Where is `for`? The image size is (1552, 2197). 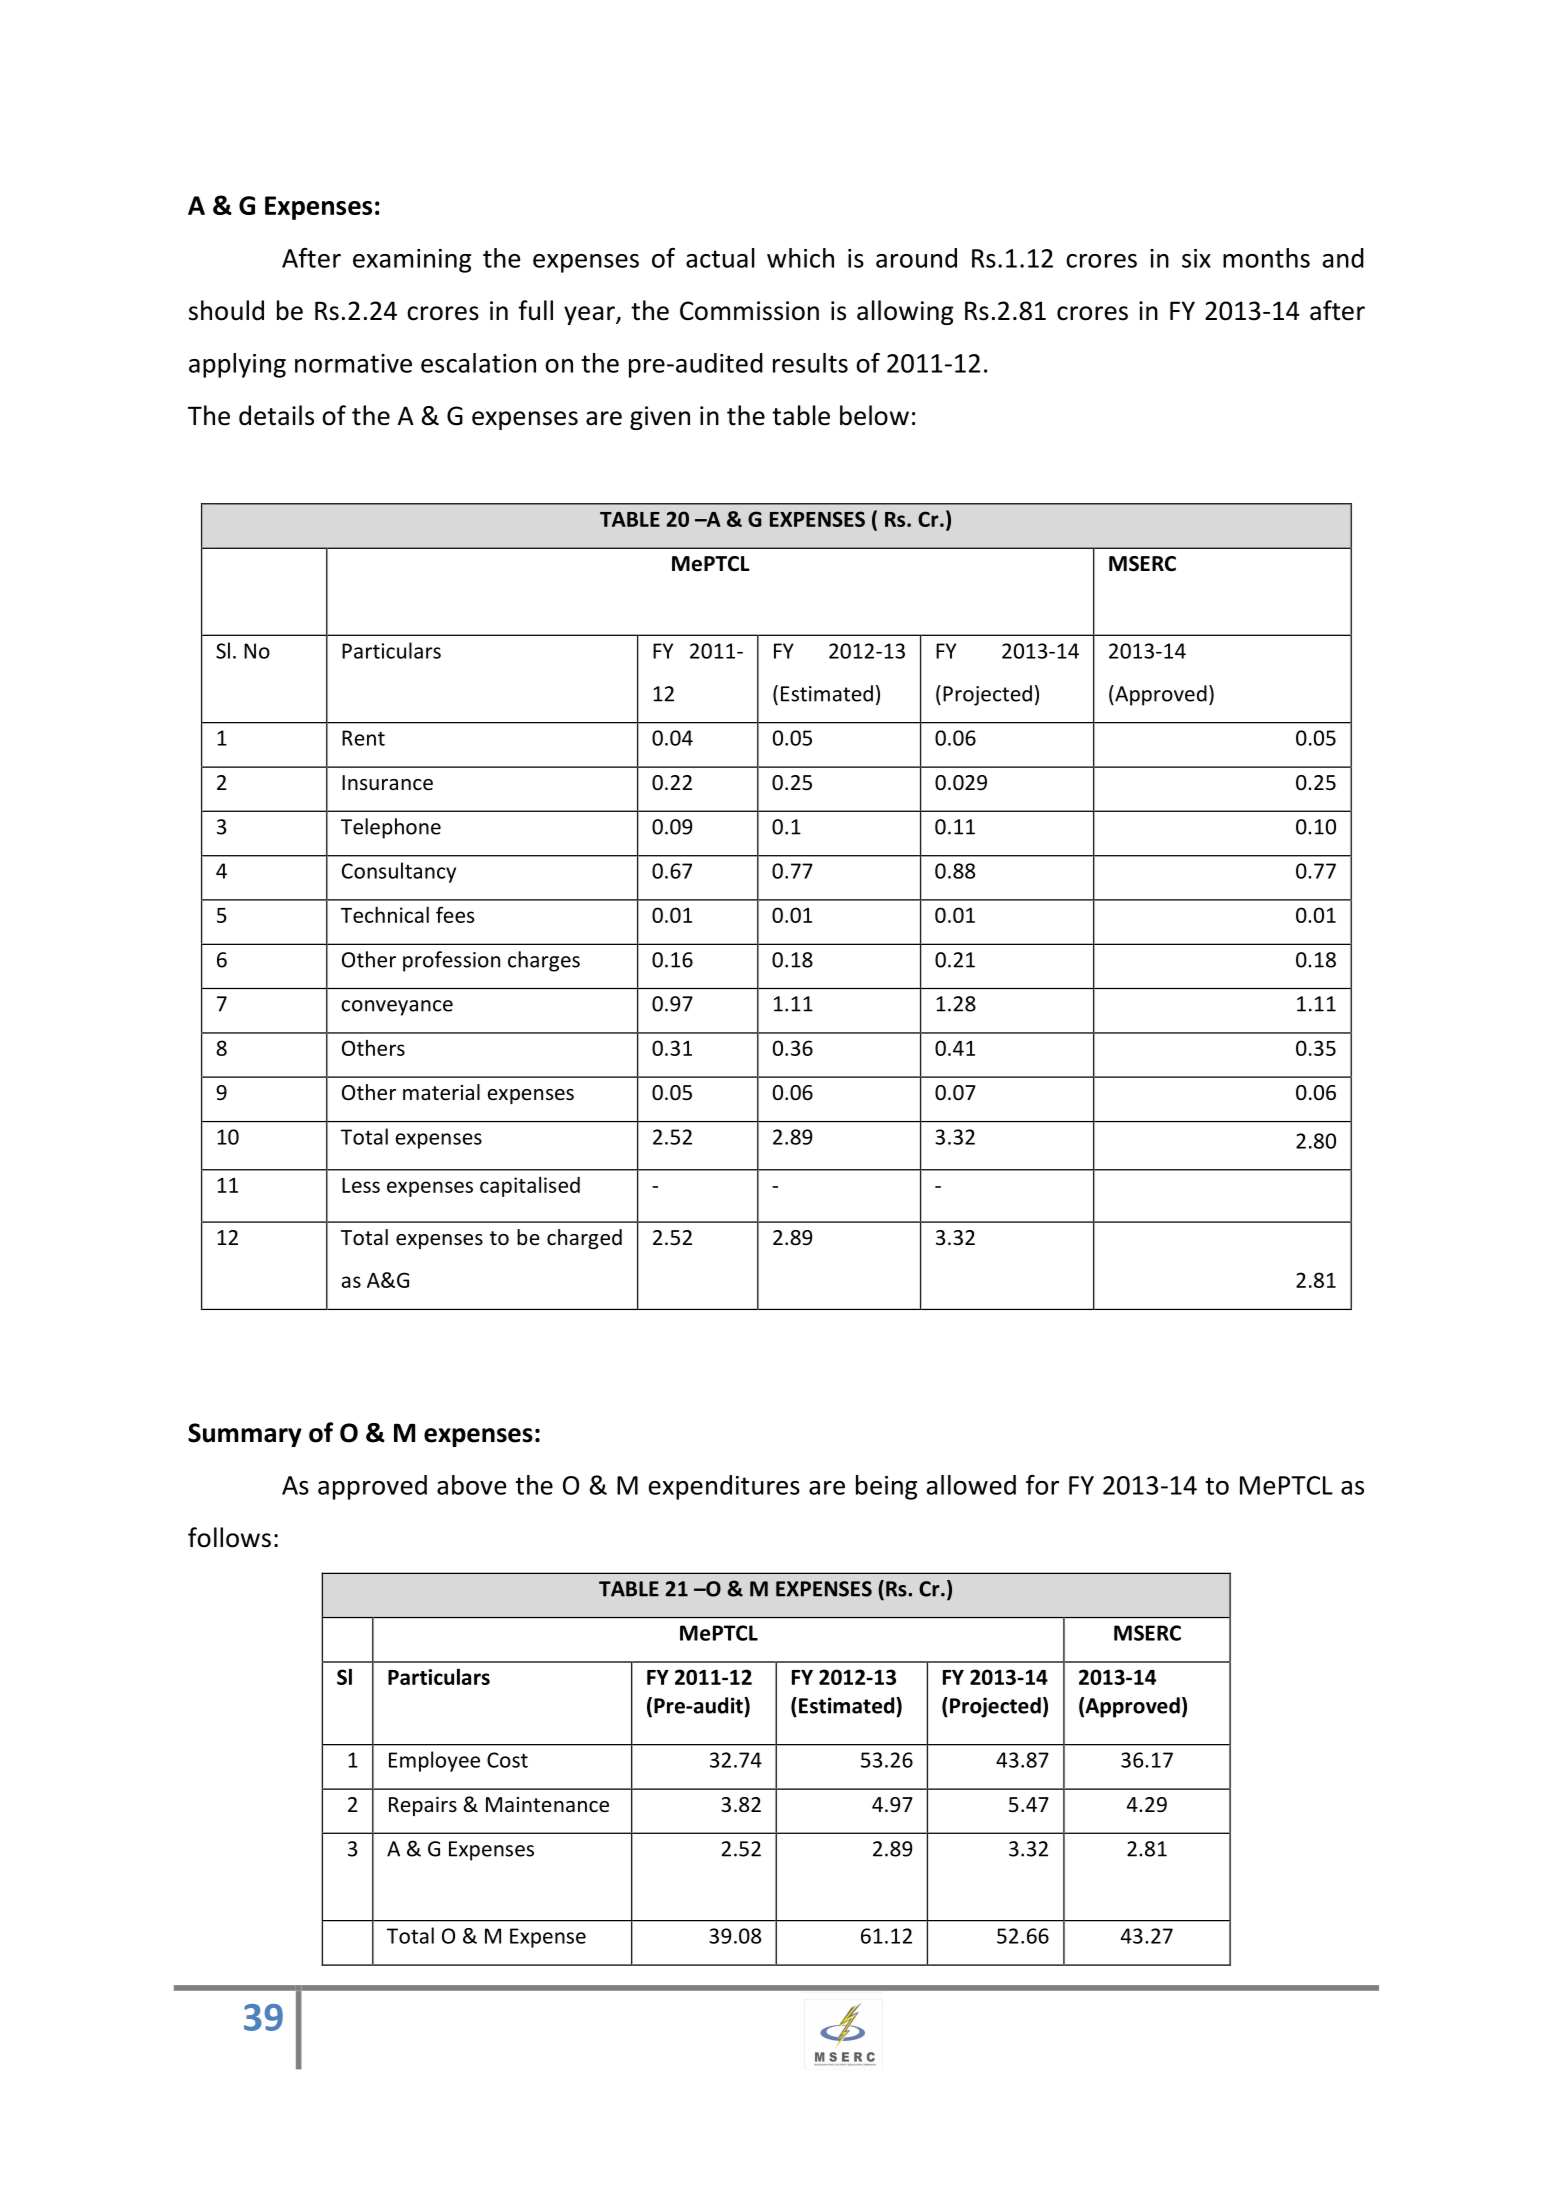 for is located at coordinates (1042, 1485).
